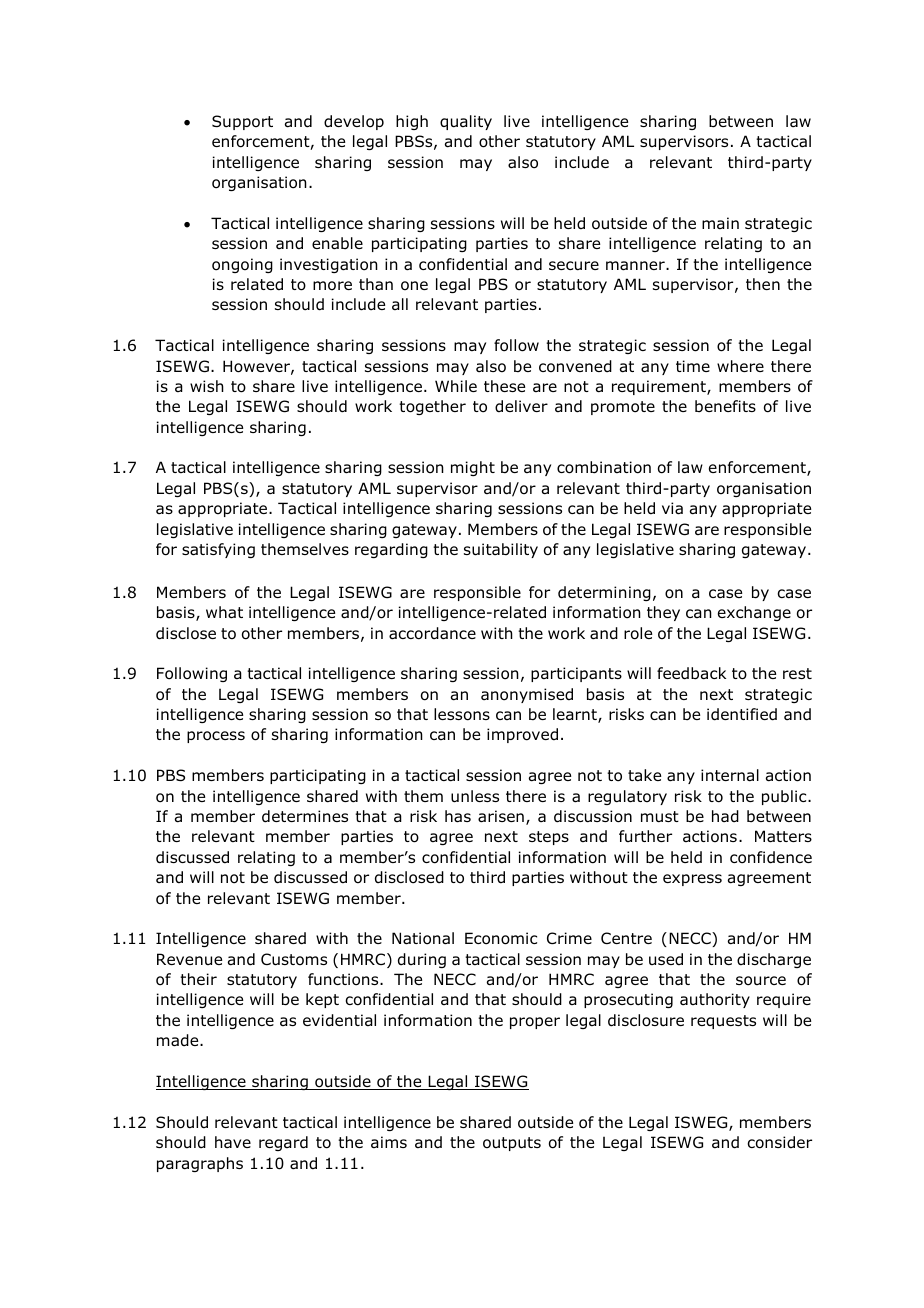 Image resolution: width=924 pixels, height=1308 pixels. What do you see at coordinates (233, 1142) in the screenshot?
I see `have` at bounding box center [233, 1142].
